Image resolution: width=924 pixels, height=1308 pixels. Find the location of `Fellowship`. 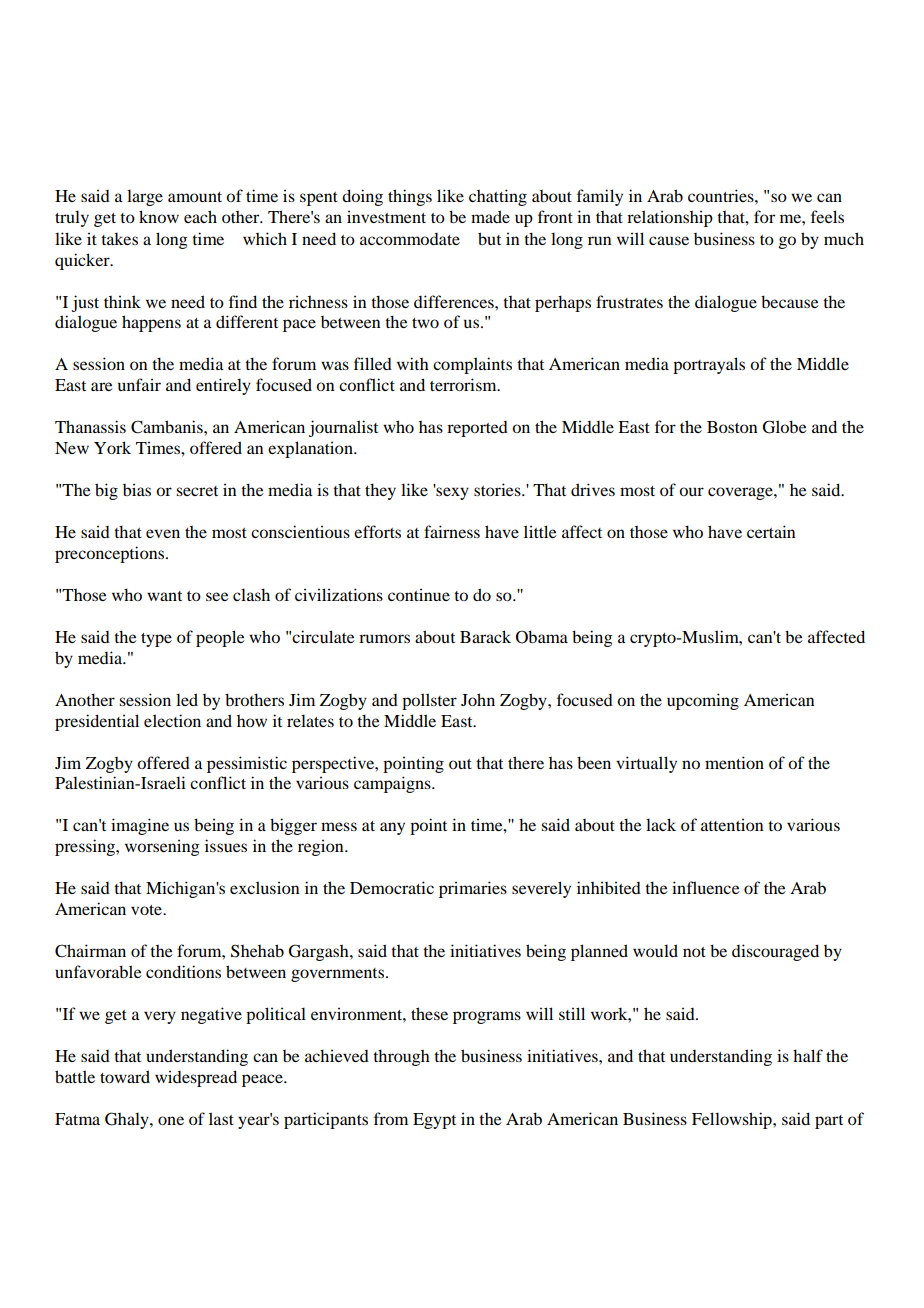

Fellowship is located at coordinates (733, 1120).
